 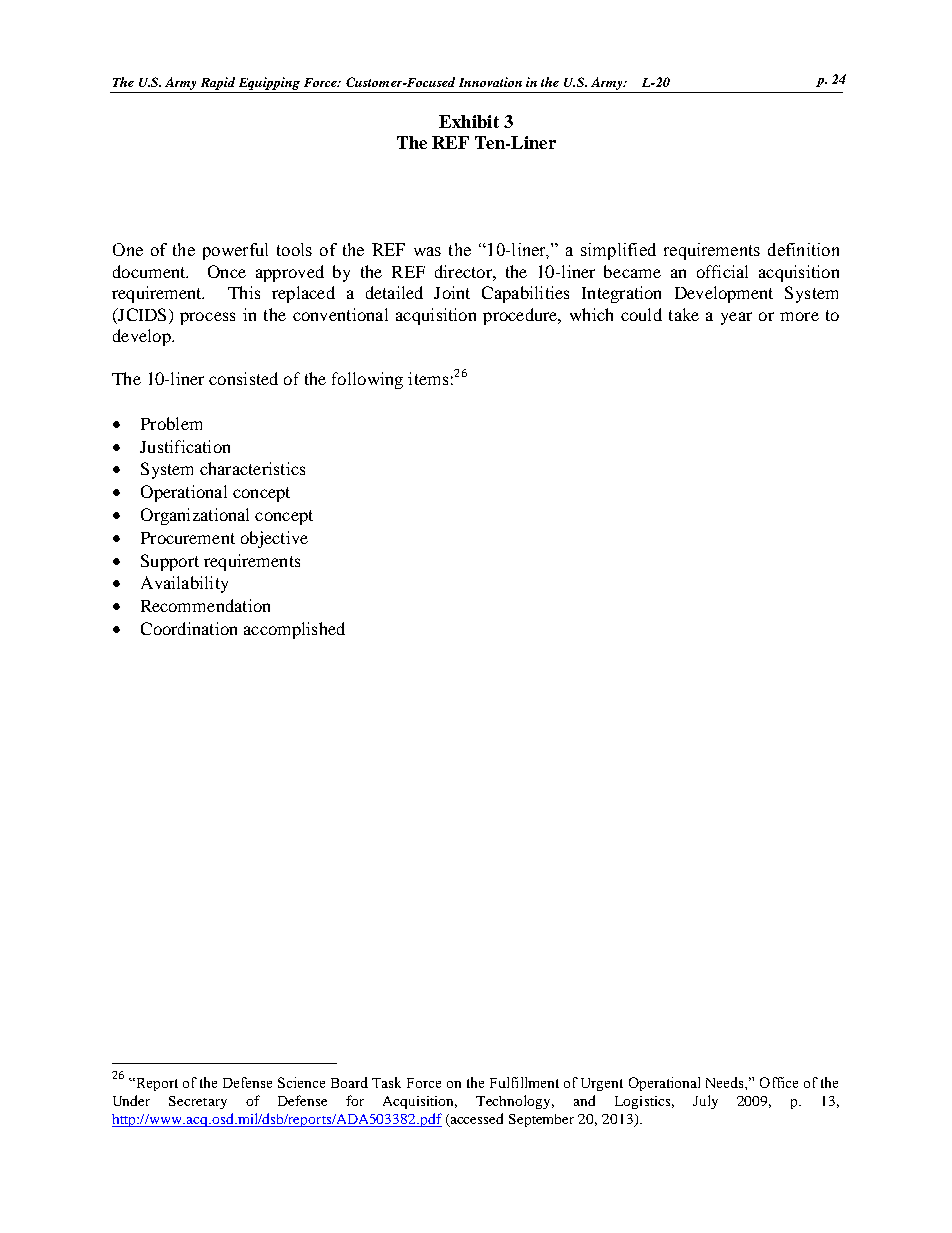 I want to click on Secretary, so click(x=198, y=1102).
